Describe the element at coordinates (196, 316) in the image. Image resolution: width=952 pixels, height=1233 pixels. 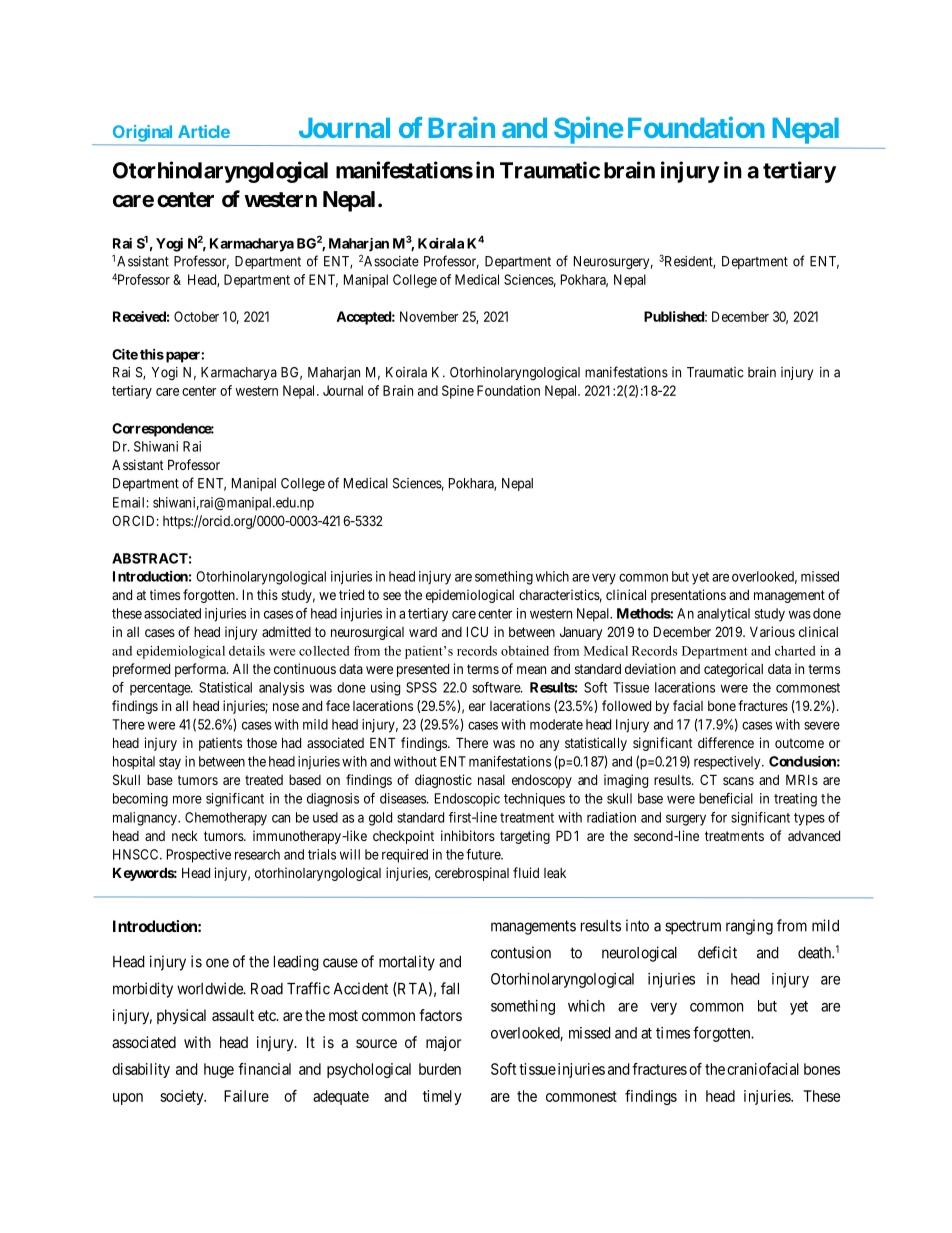
I see `October` at that location.
